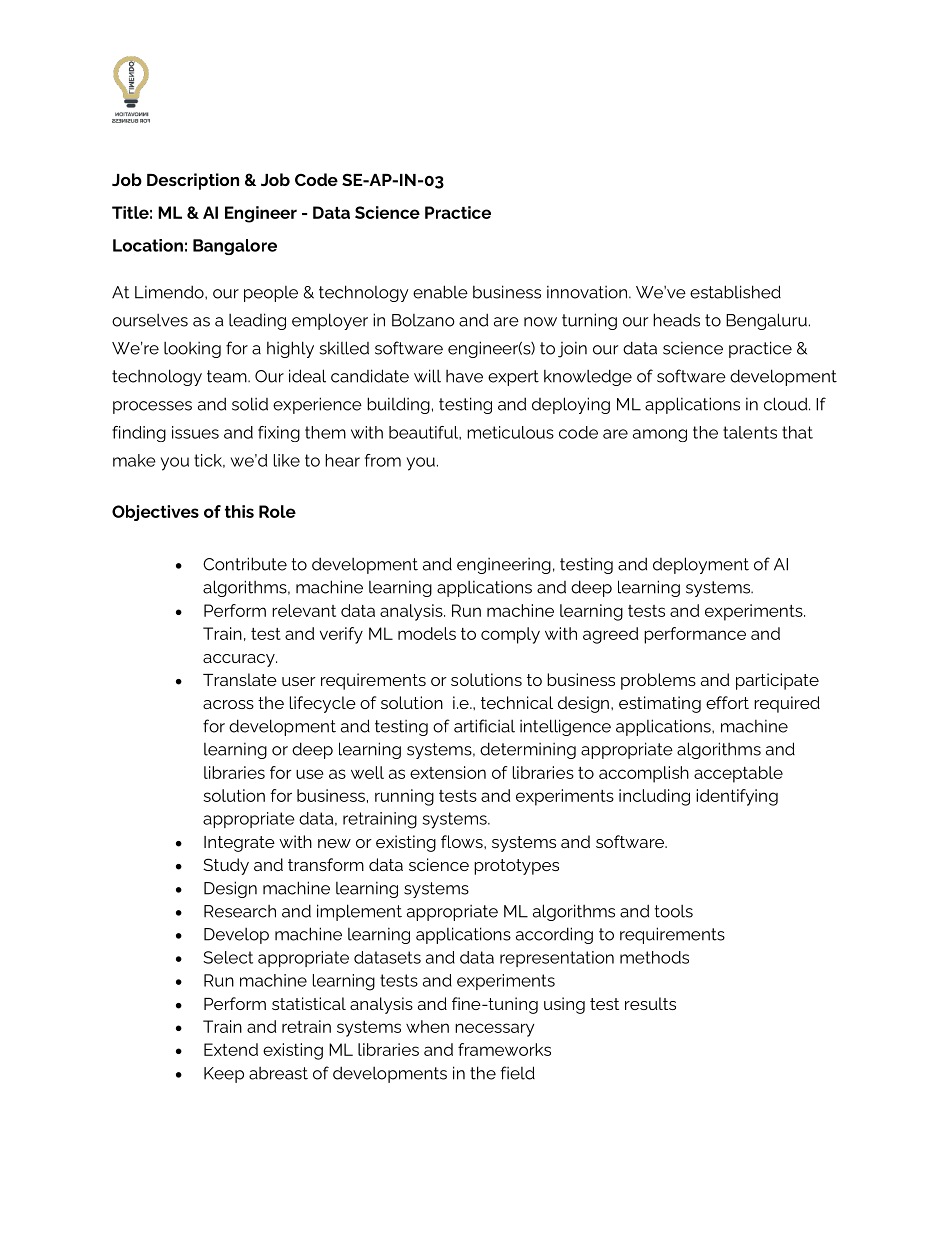  What do you see at coordinates (504, 1049) in the image?
I see `frameworks` at bounding box center [504, 1049].
